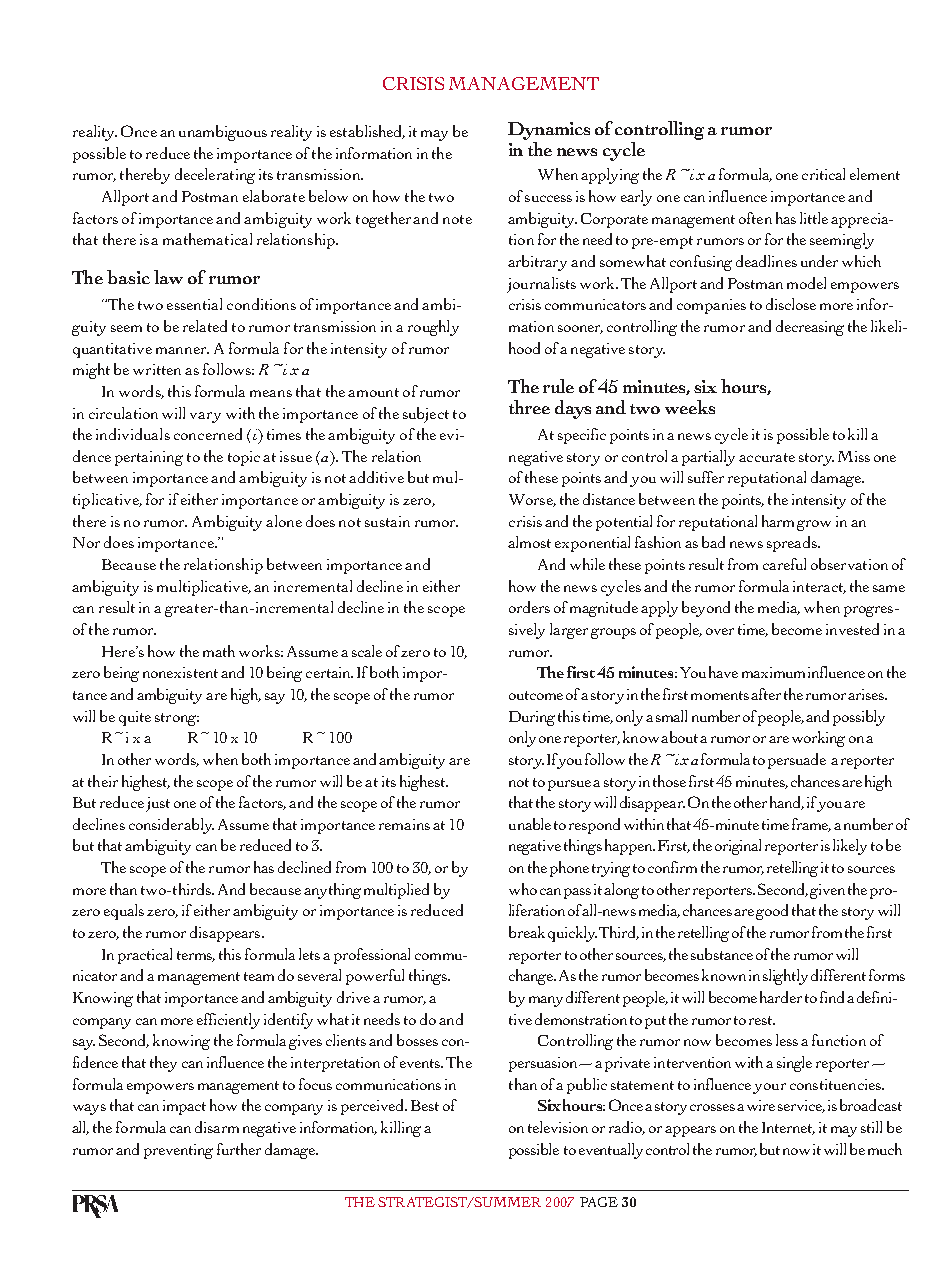  I want to click on almost, so click(529, 542).
